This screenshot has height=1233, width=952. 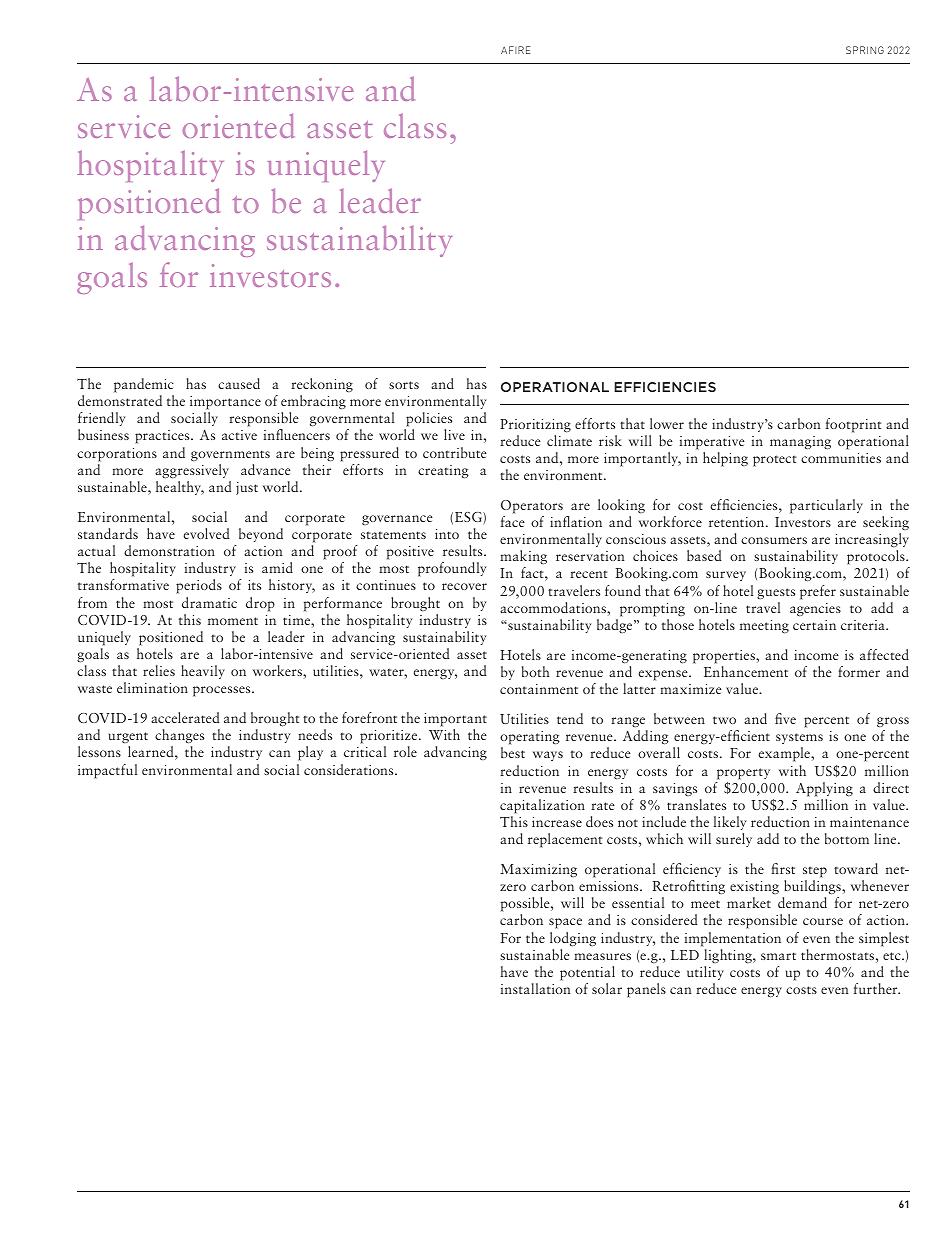 What do you see at coordinates (746, 671) in the screenshot?
I see `Enhancement` at bounding box center [746, 671].
